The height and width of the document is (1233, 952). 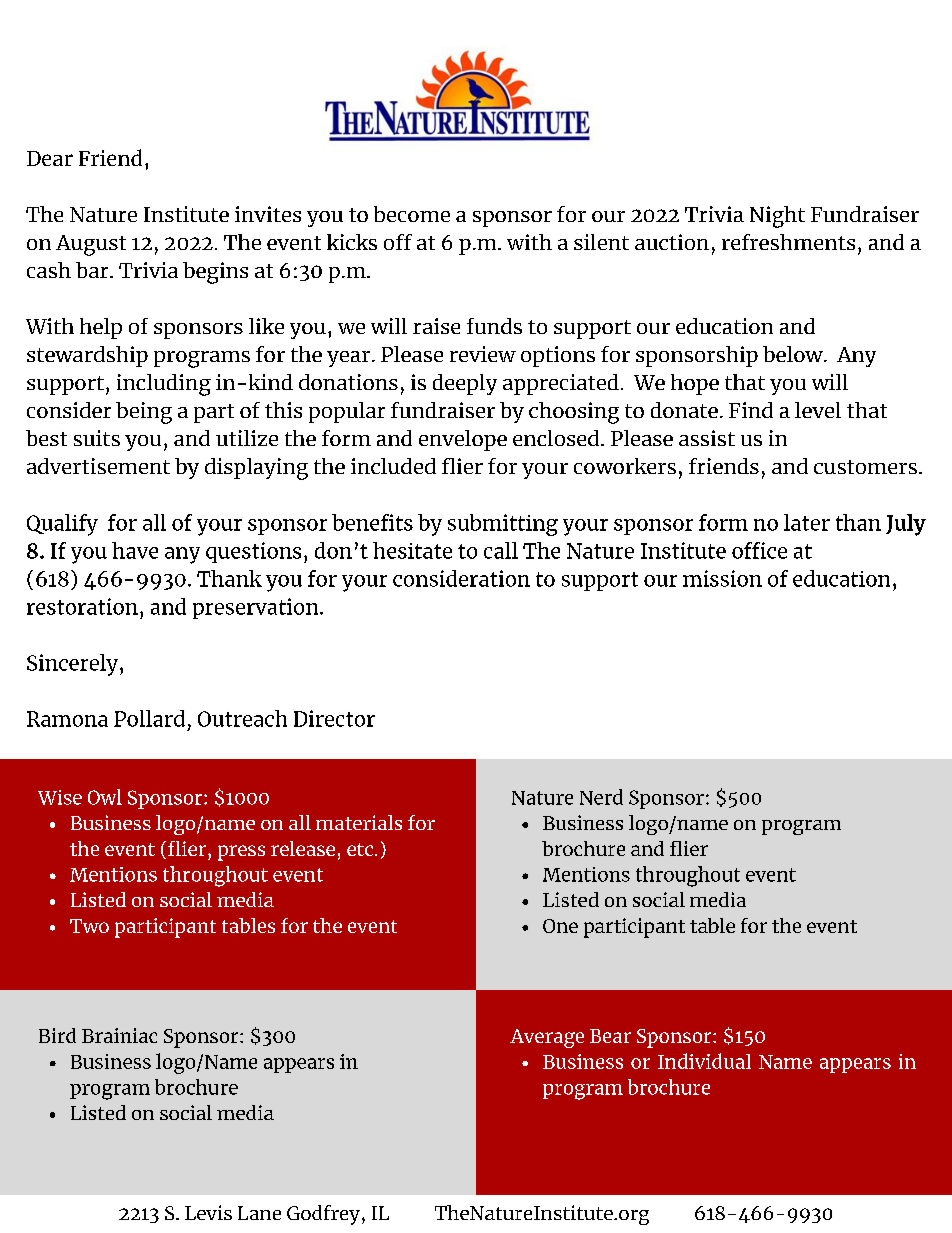 I want to click on have, so click(x=135, y=550).
